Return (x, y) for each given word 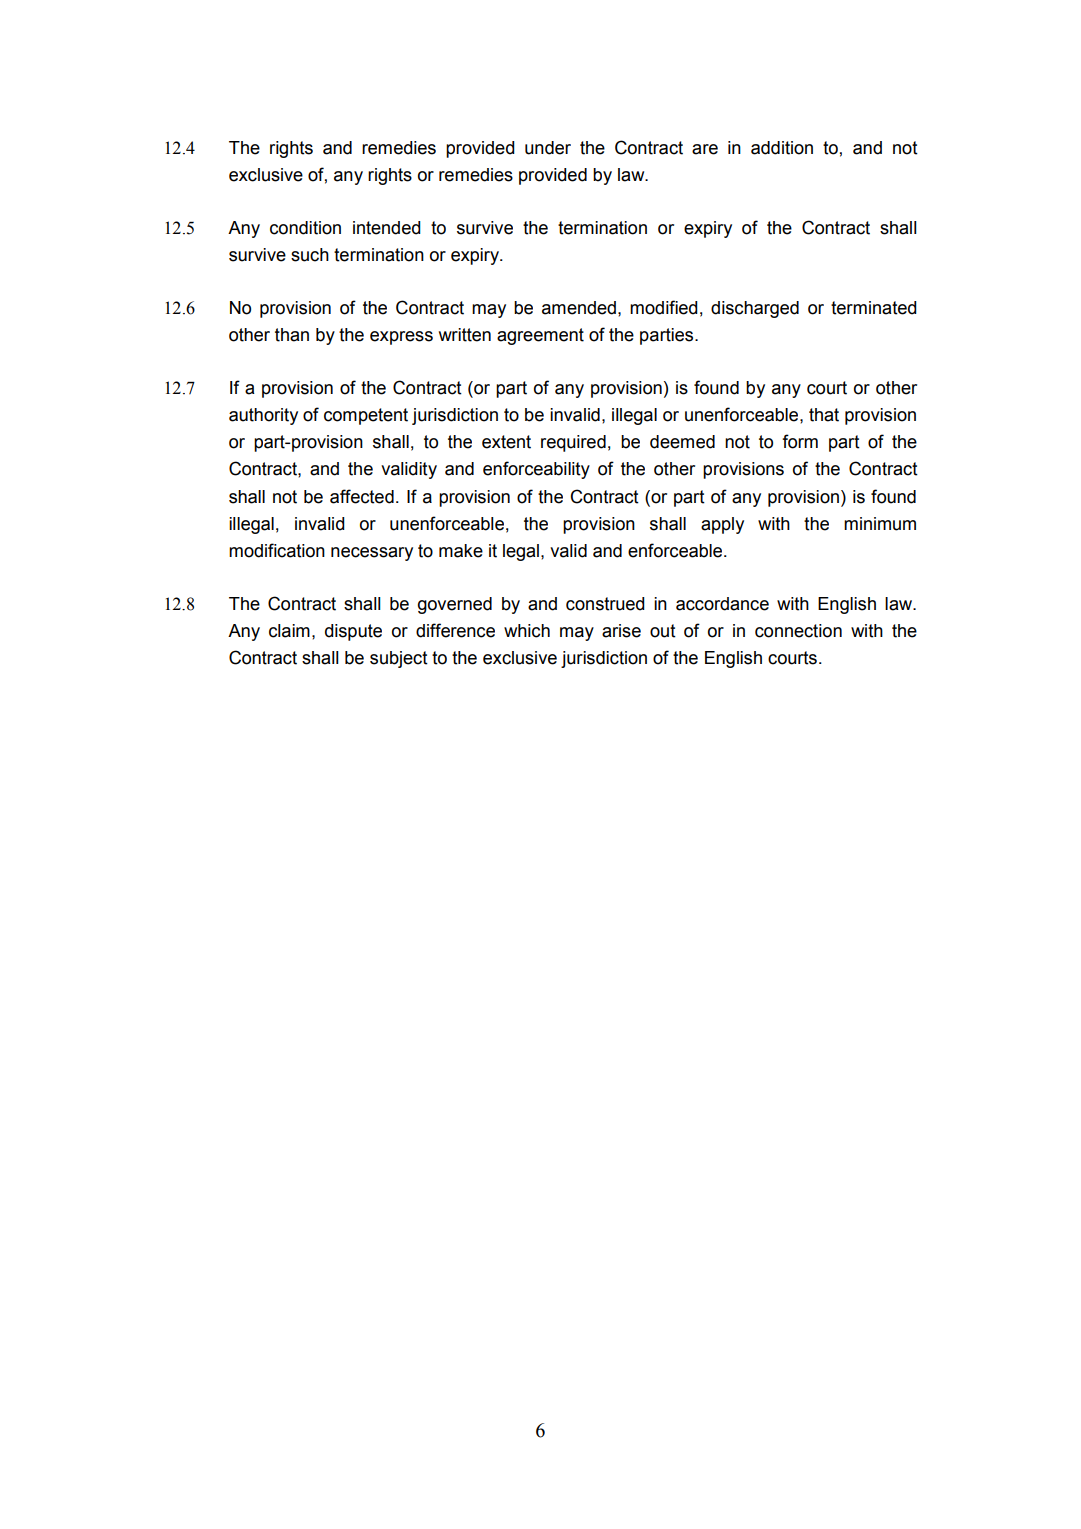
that (824, 415)
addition (782, 148)
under (548, 148)
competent (366, 416)
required (573, 443)
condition (305, 228)
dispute (353, 632)
